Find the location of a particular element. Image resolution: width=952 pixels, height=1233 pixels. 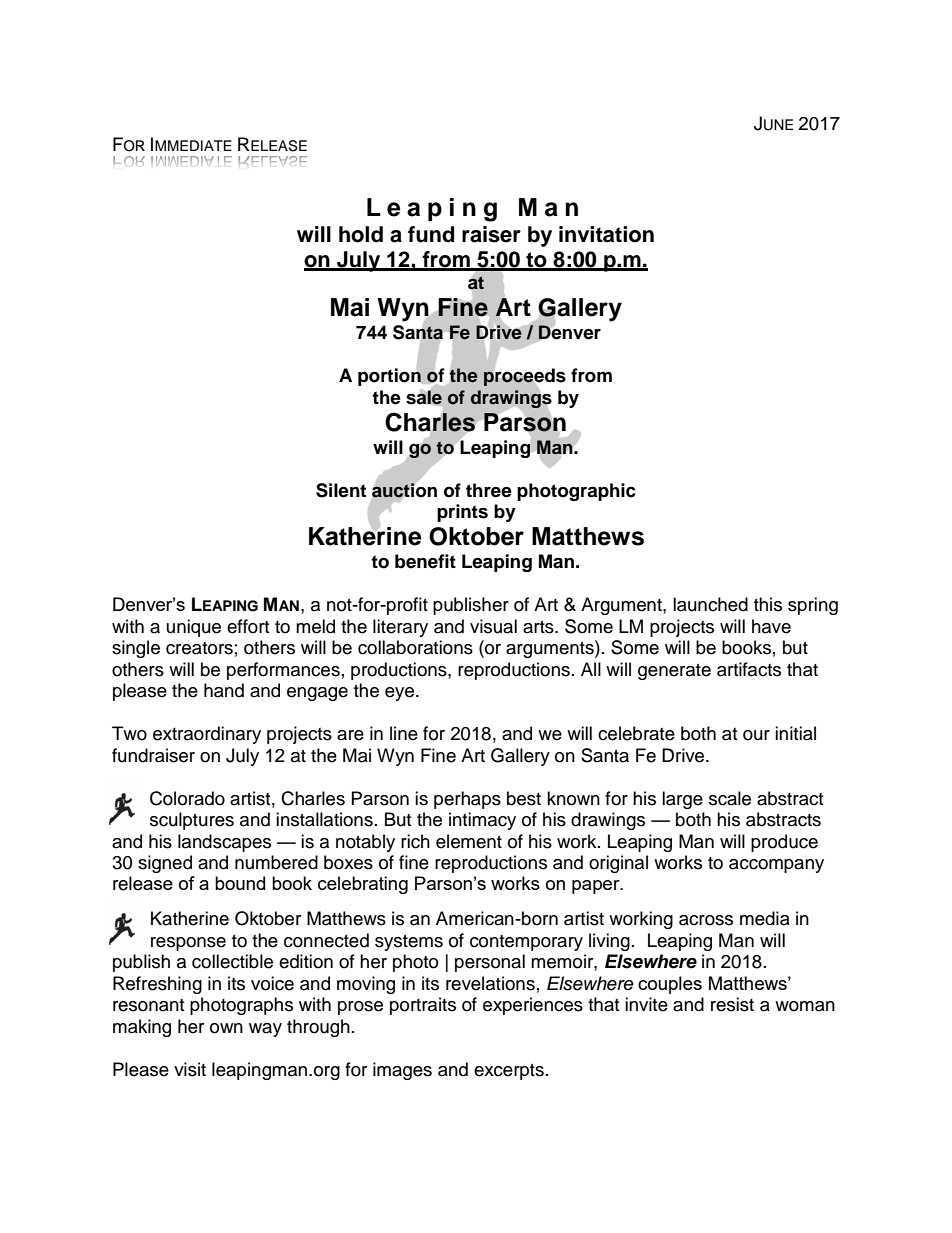

excerpts is located at coordinates (509, 1072).
